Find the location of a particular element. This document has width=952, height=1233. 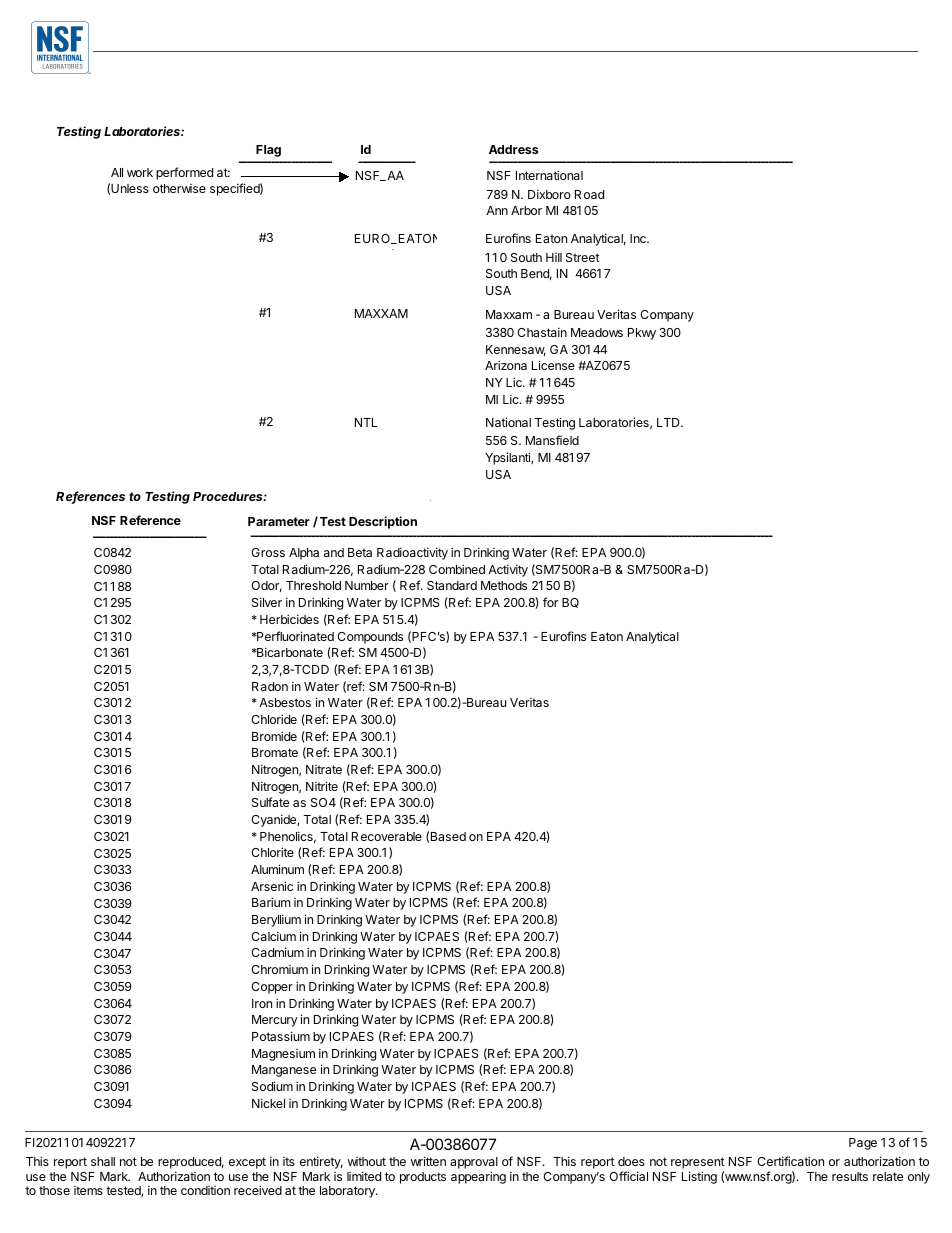

Ann is located at coordinates (497, 210).
